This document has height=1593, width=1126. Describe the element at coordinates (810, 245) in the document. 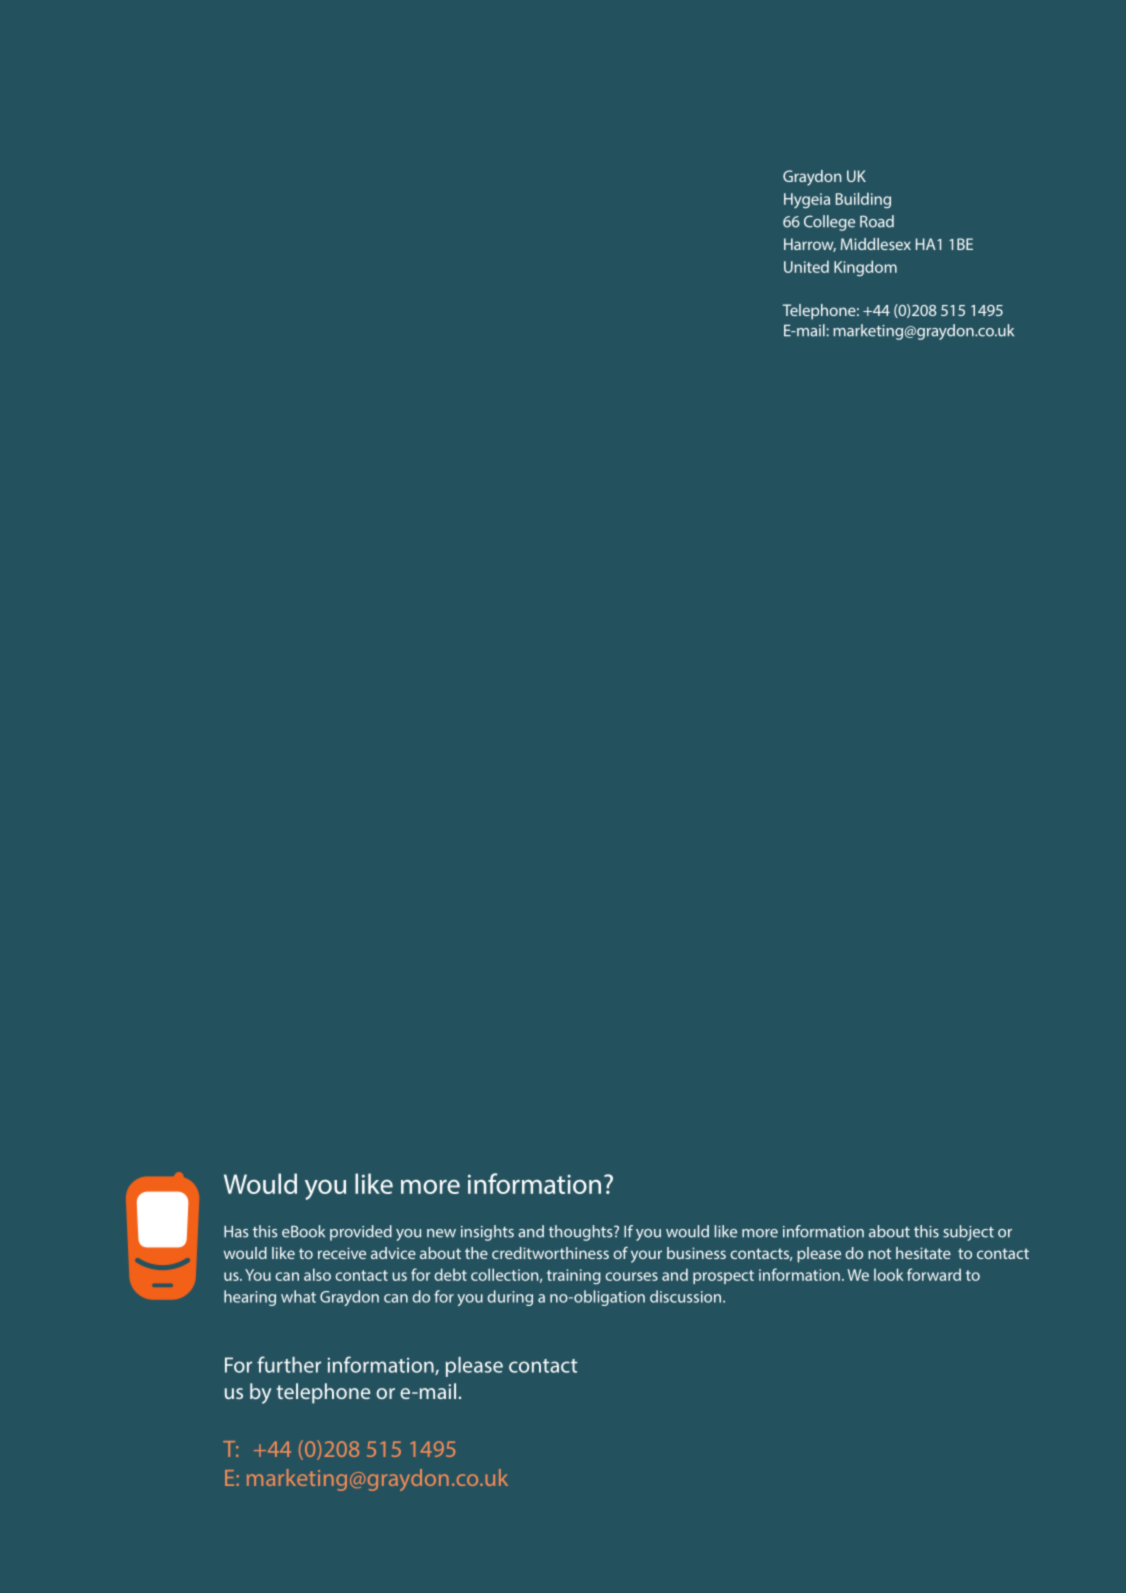

I see `Harrow` at that location.
